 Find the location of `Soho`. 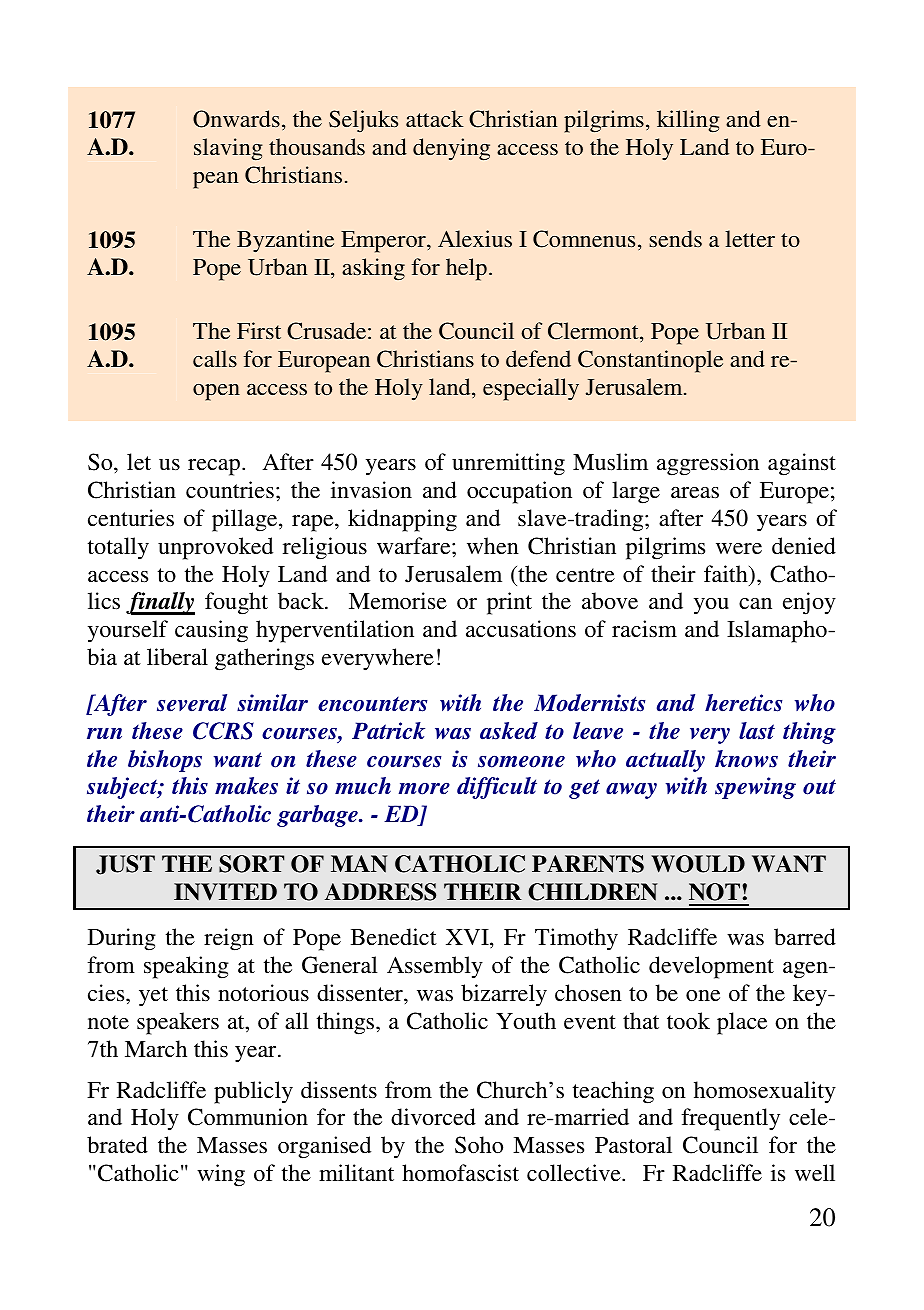

Soho is located at coordinates (479, 1145).
